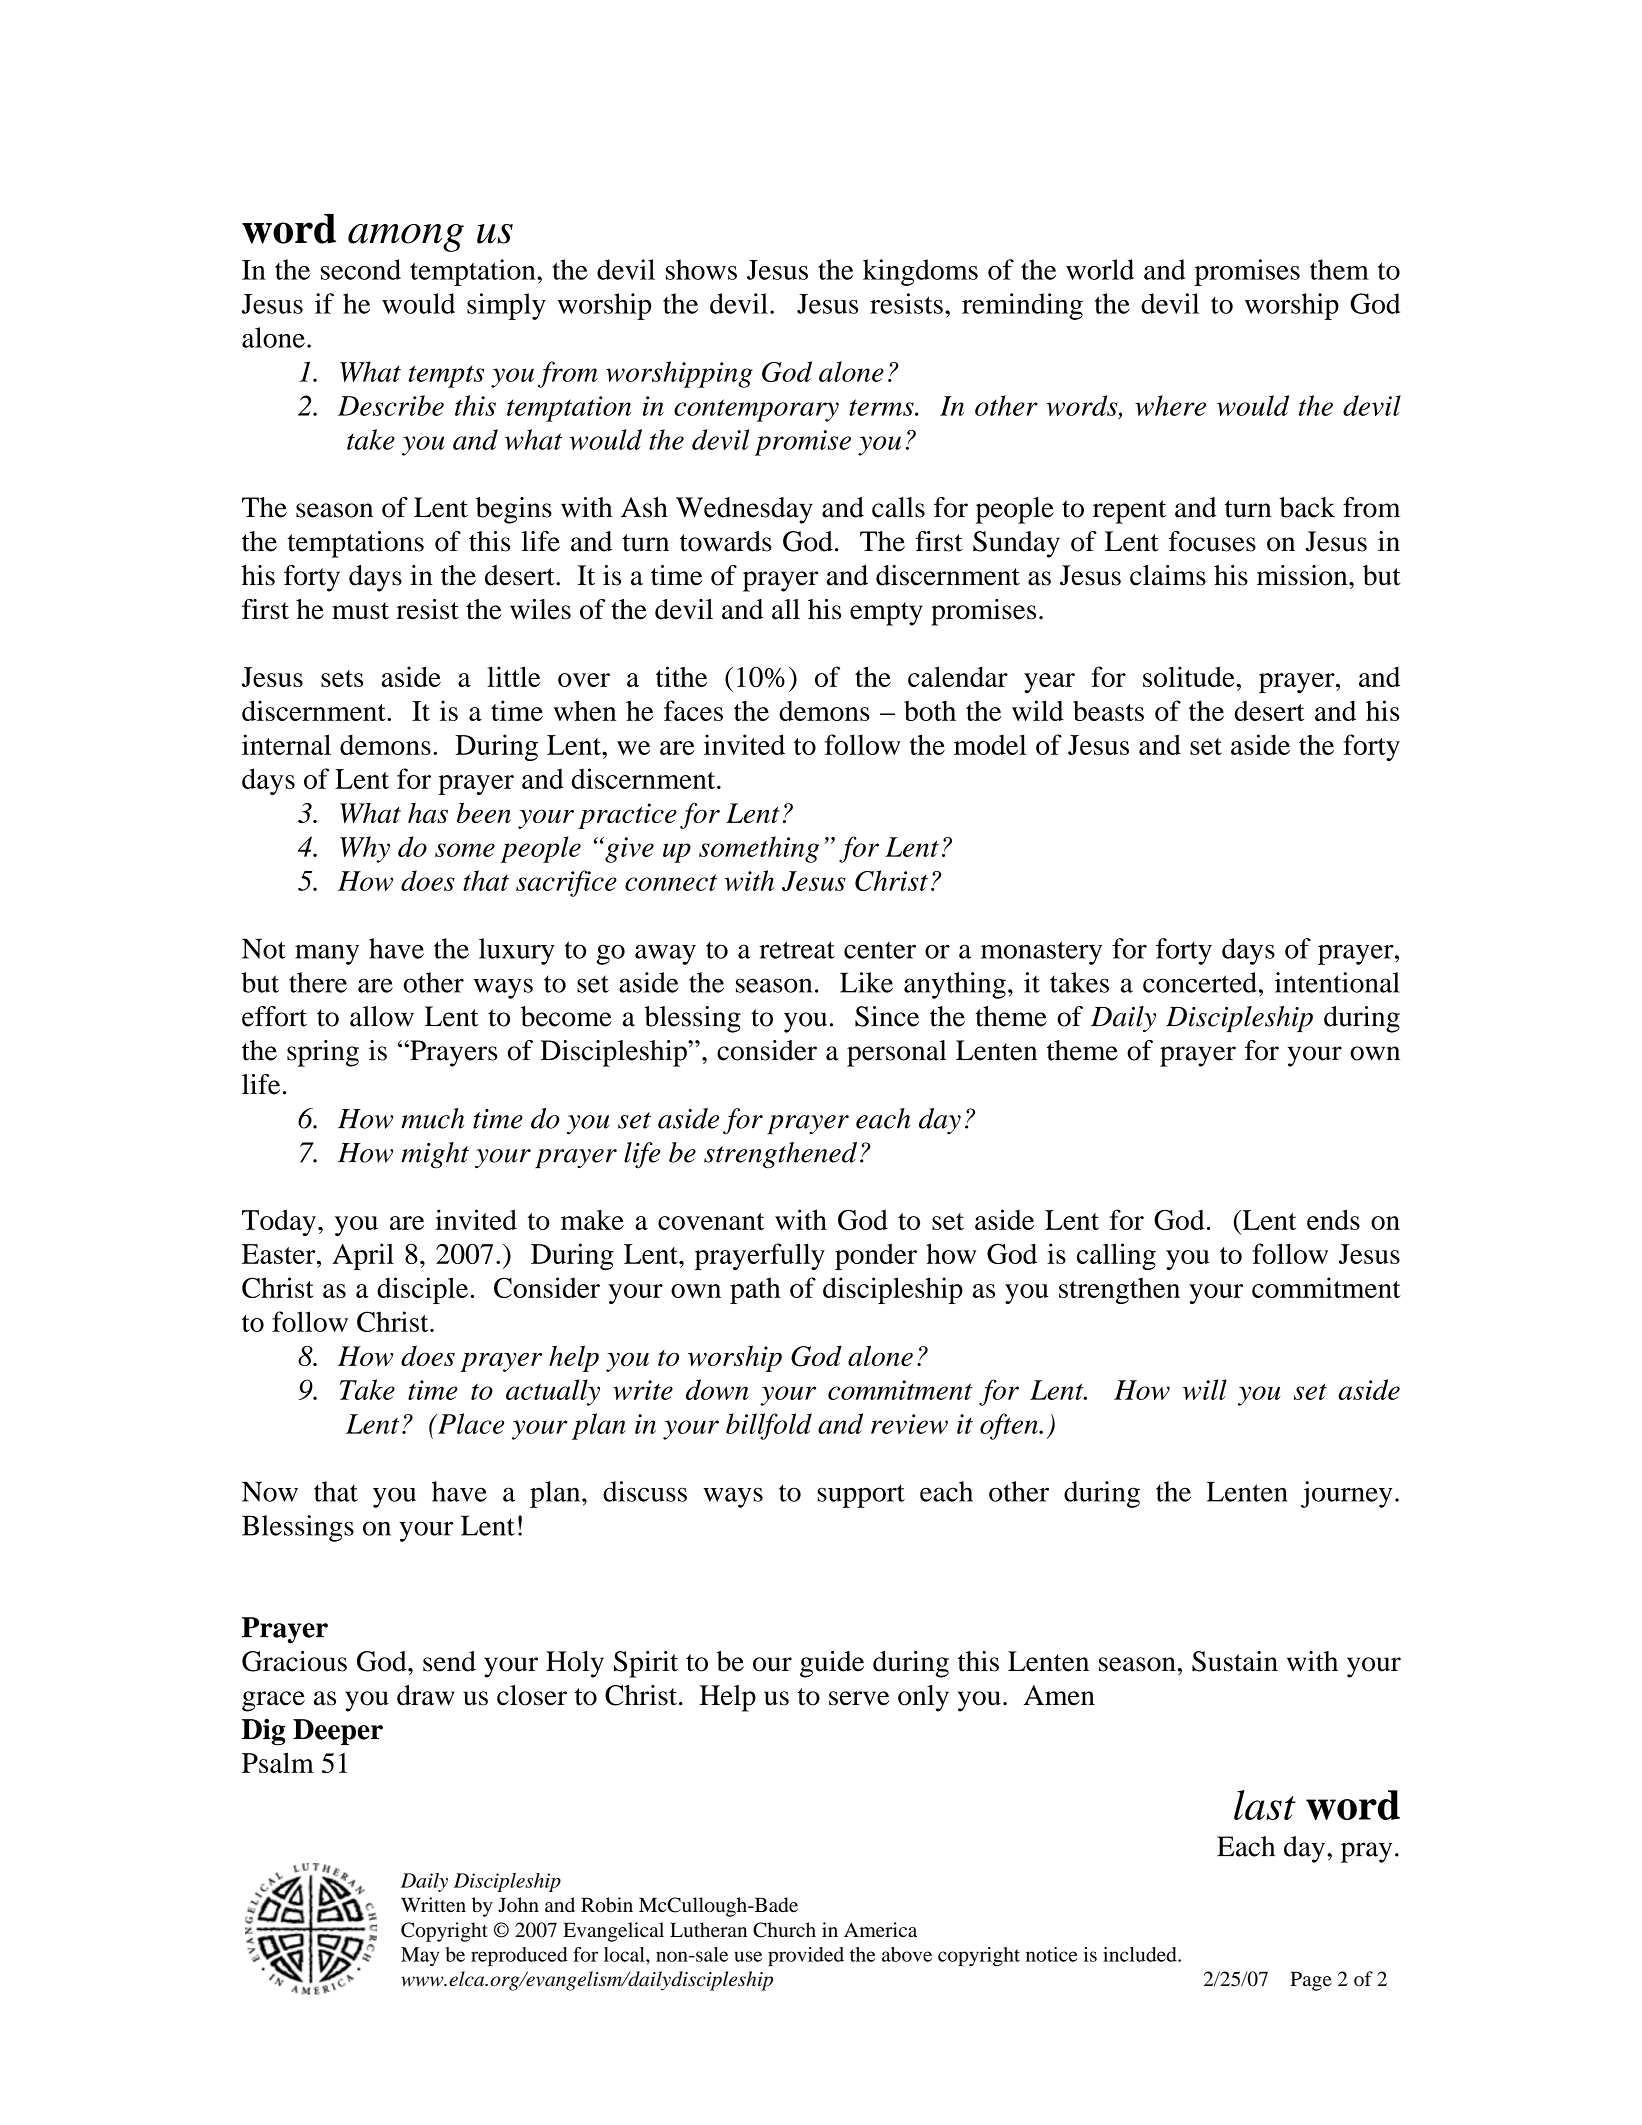 The width and height of the screenshot is (1642, 2125). I want to click on retreat, so click(797, 950).
